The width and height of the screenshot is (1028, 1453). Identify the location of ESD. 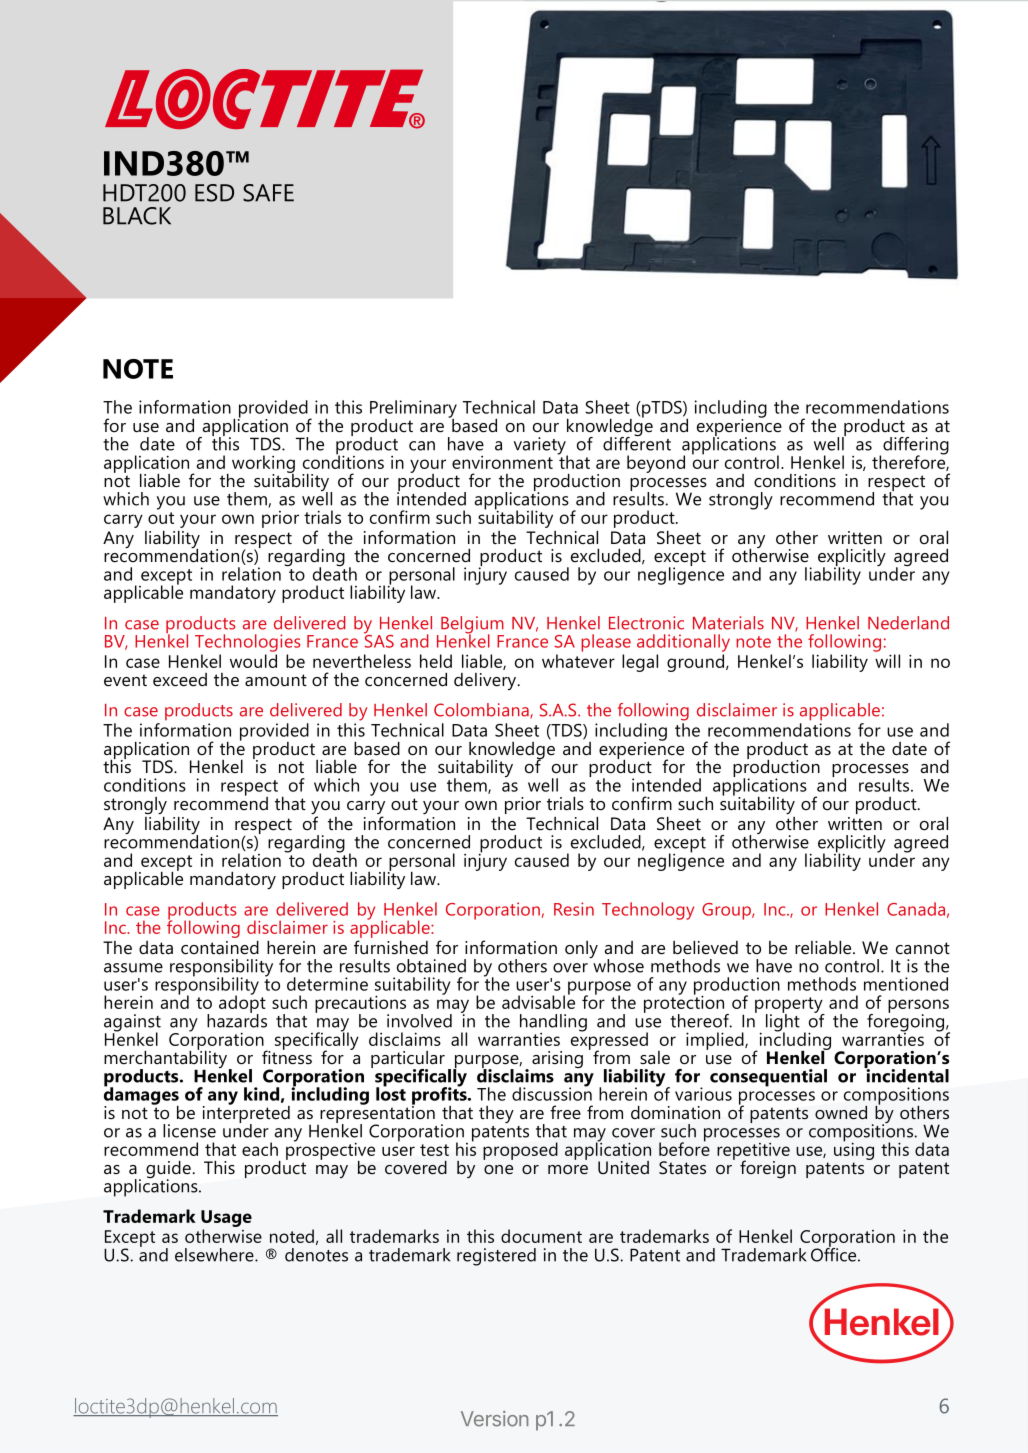
(214, 193).
